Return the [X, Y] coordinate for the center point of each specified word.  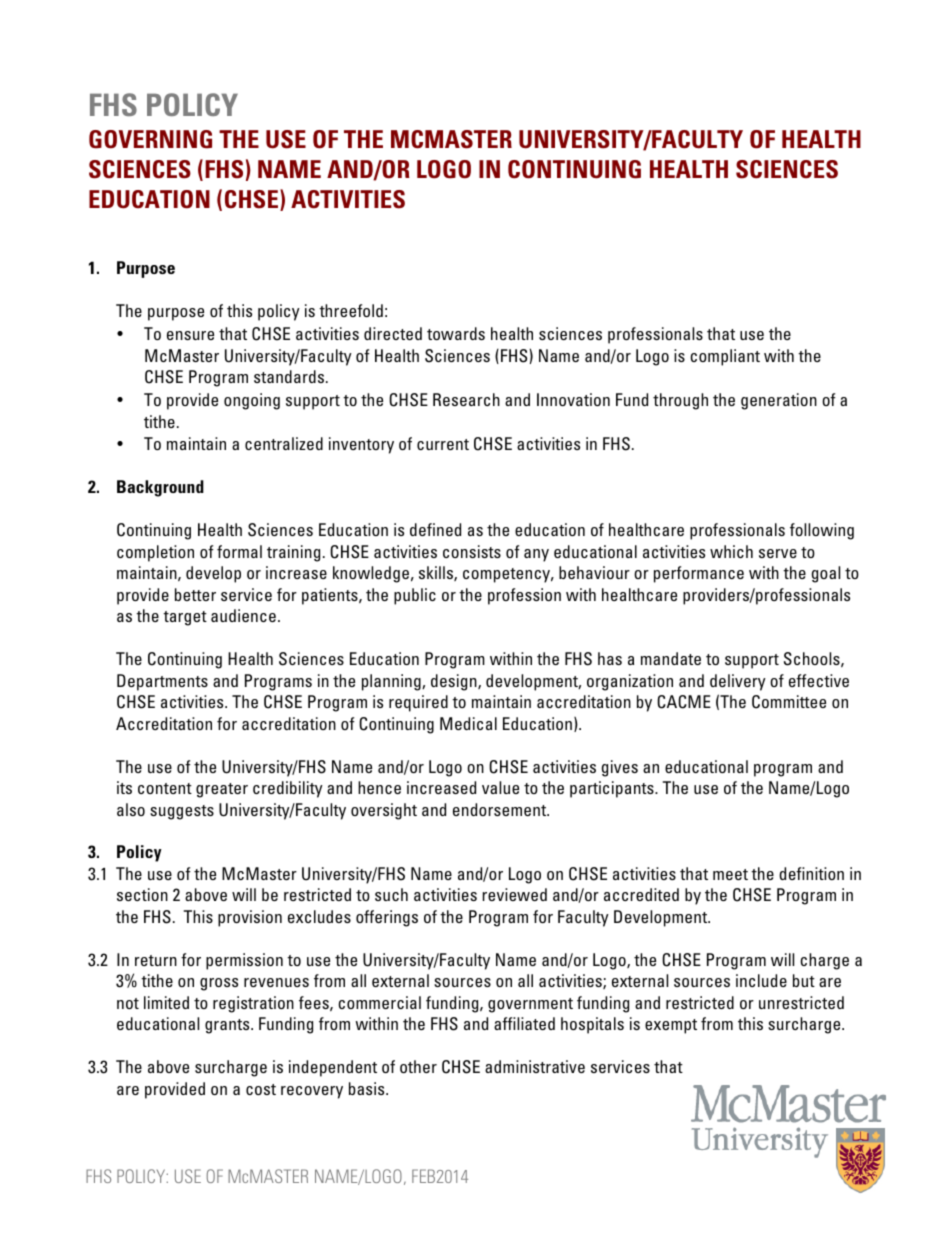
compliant [725, 357]
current [443, 444]
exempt [671, 1026]
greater [222, 790]
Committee [789, 702]
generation [779, 401]
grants [228, 1026]
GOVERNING [150, 139]
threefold [351, 310]
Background [160, 488]
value [500, 787]
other [418, 1066]
